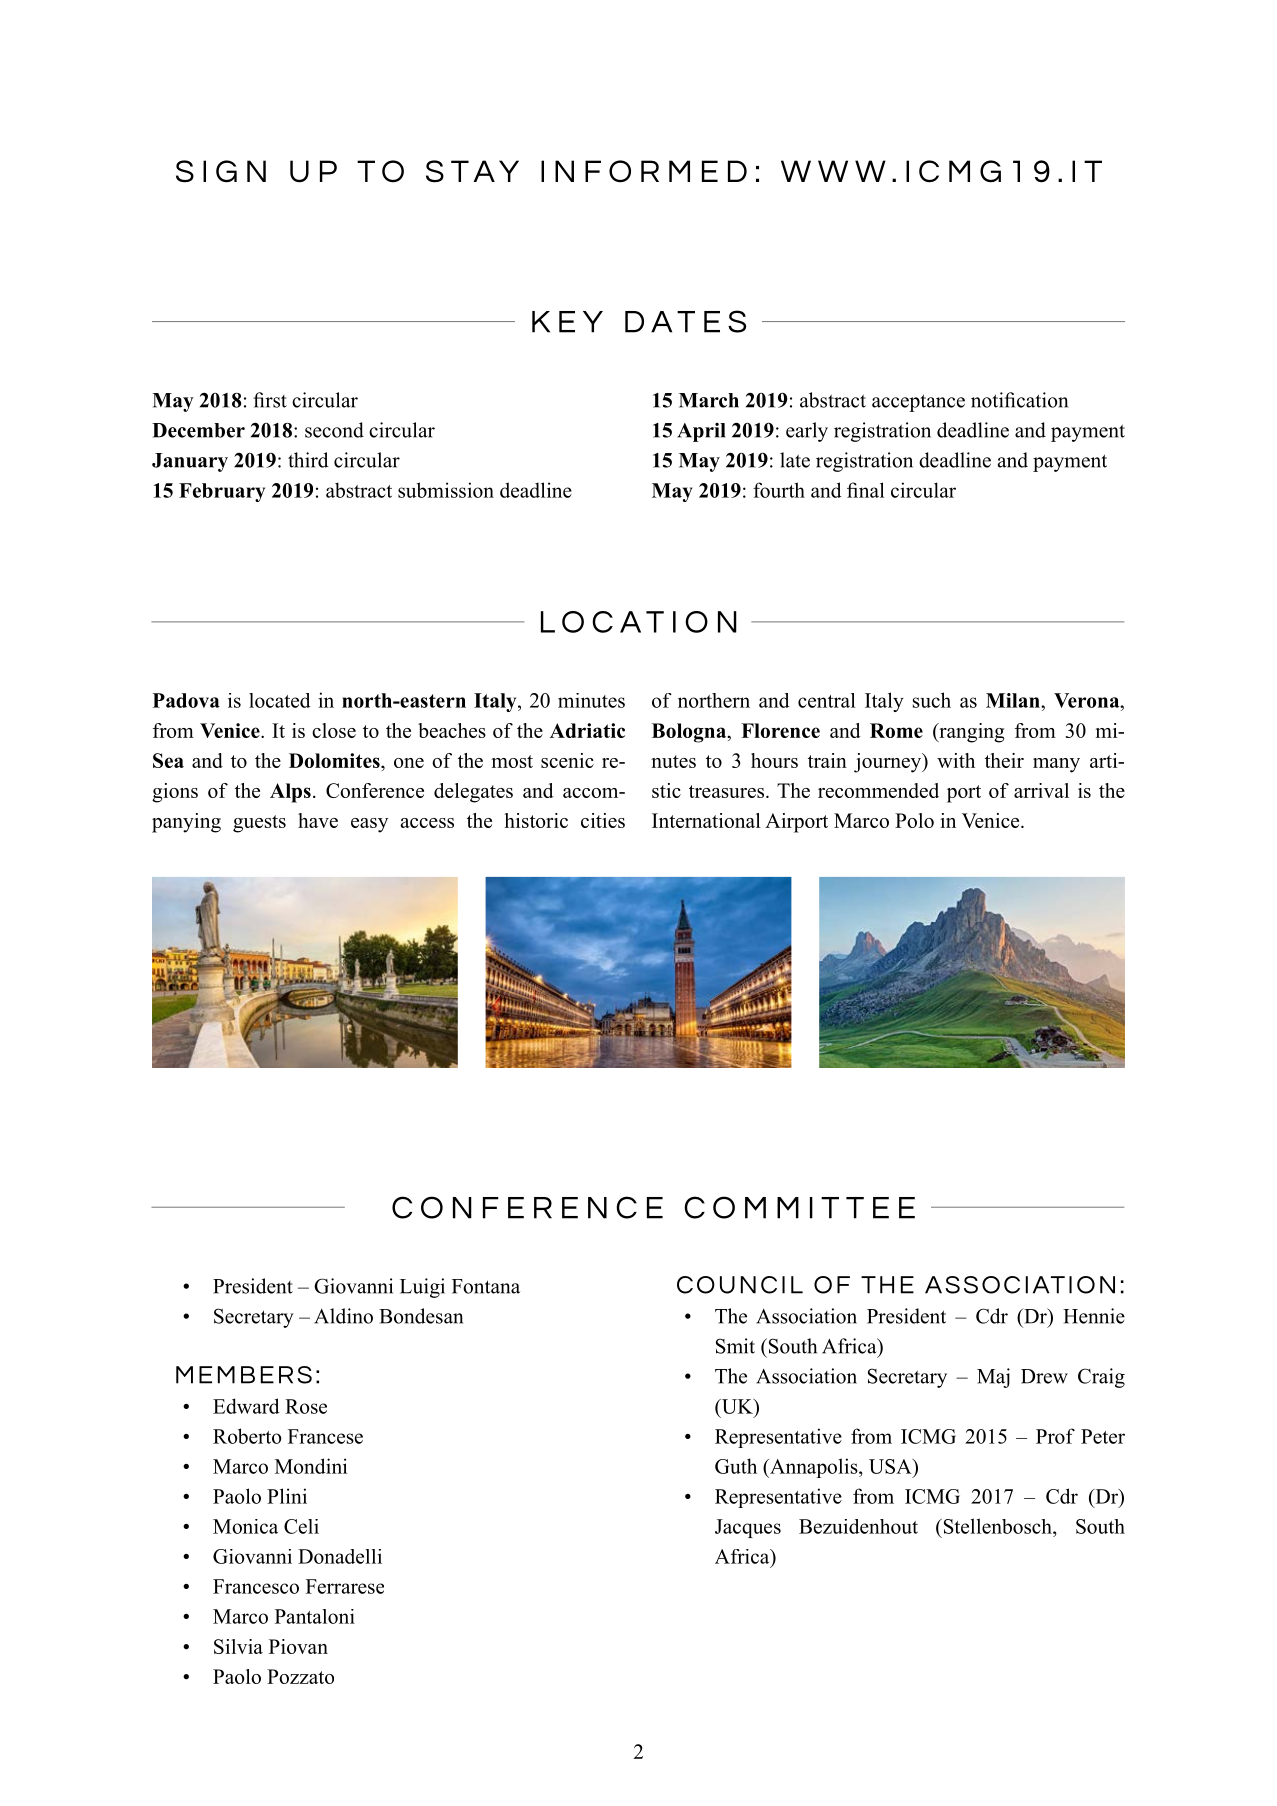  What do you see at coordinates (993, 1378) in the page?
I see `Maj` at bounding box center [993, 1378].
